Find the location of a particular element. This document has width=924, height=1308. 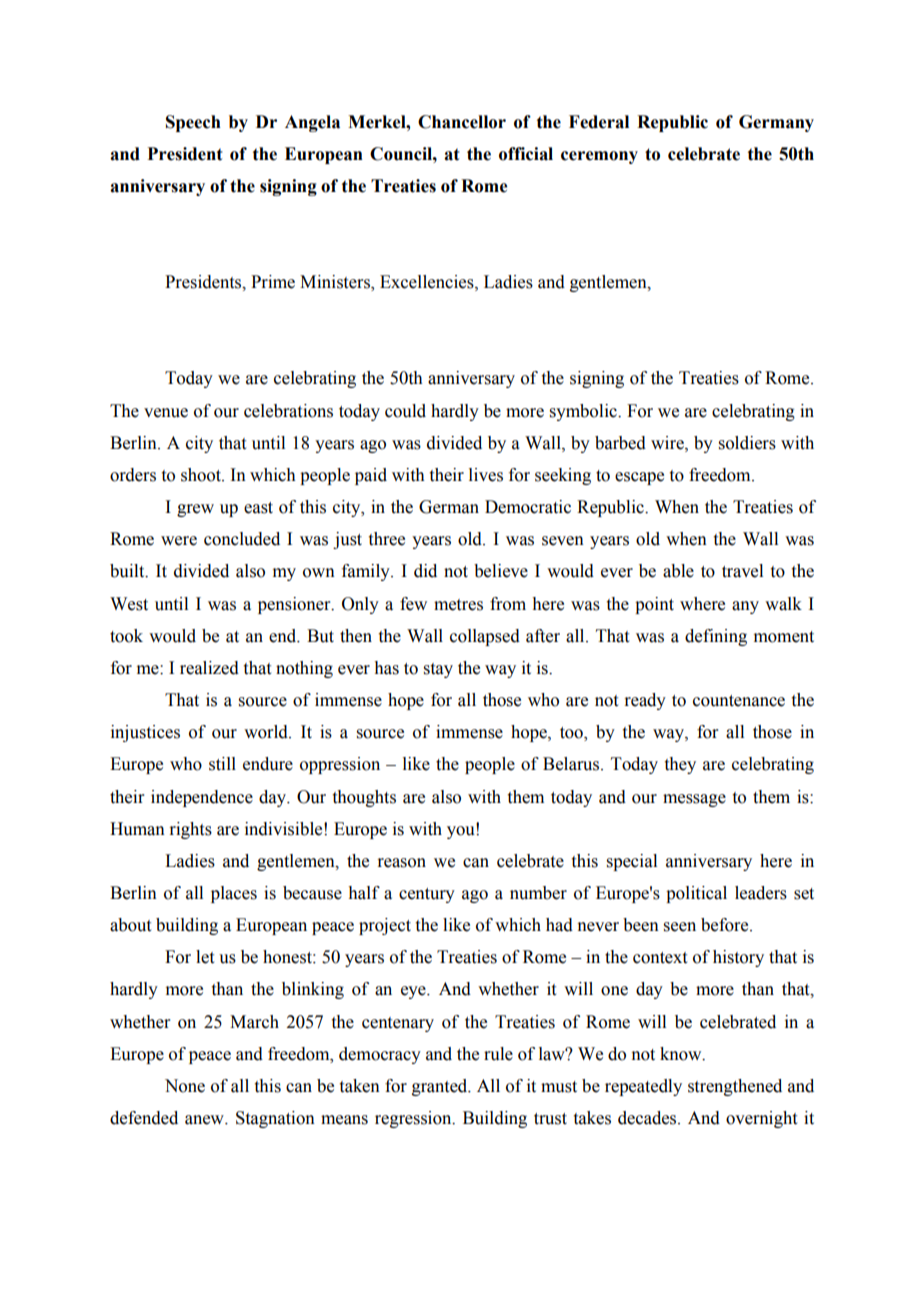

realized is located at coordinates (209, 668).
